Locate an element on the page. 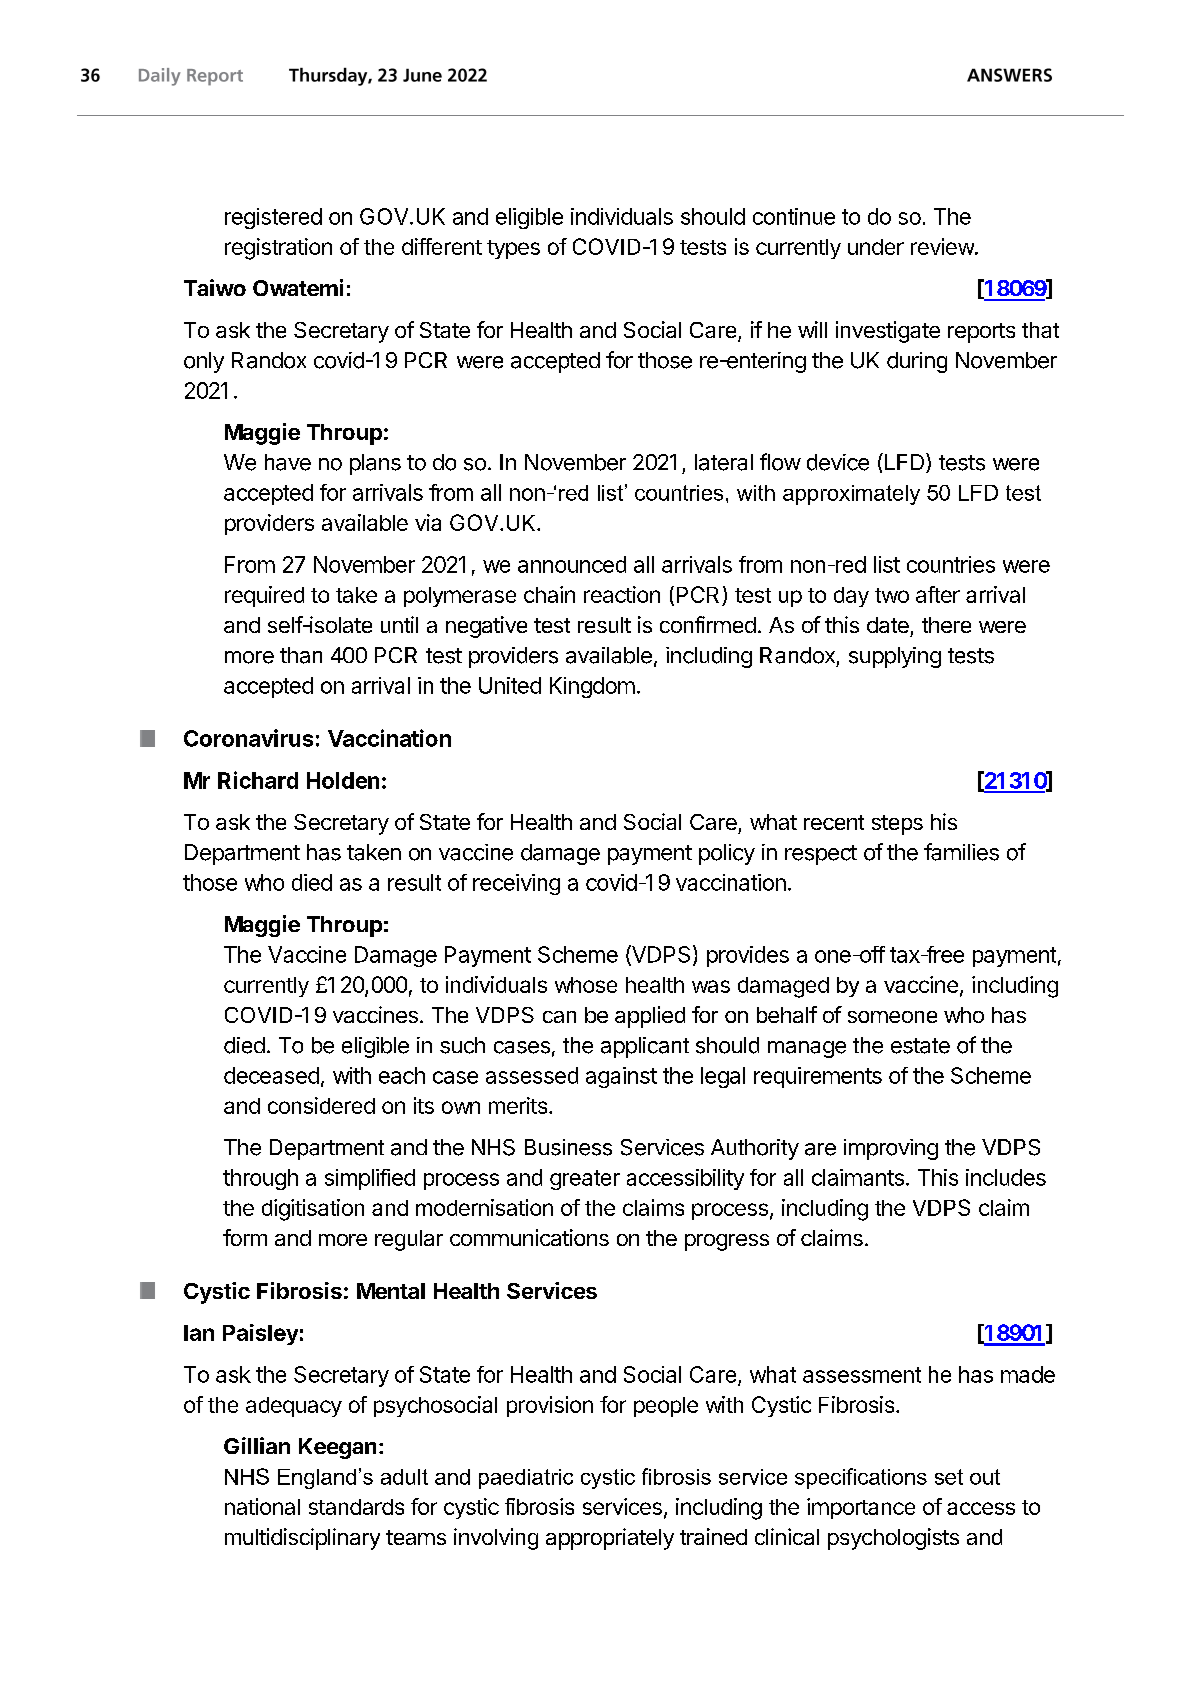 This page has height=1698, width=1201. types is located at coordinates (513, 249).
